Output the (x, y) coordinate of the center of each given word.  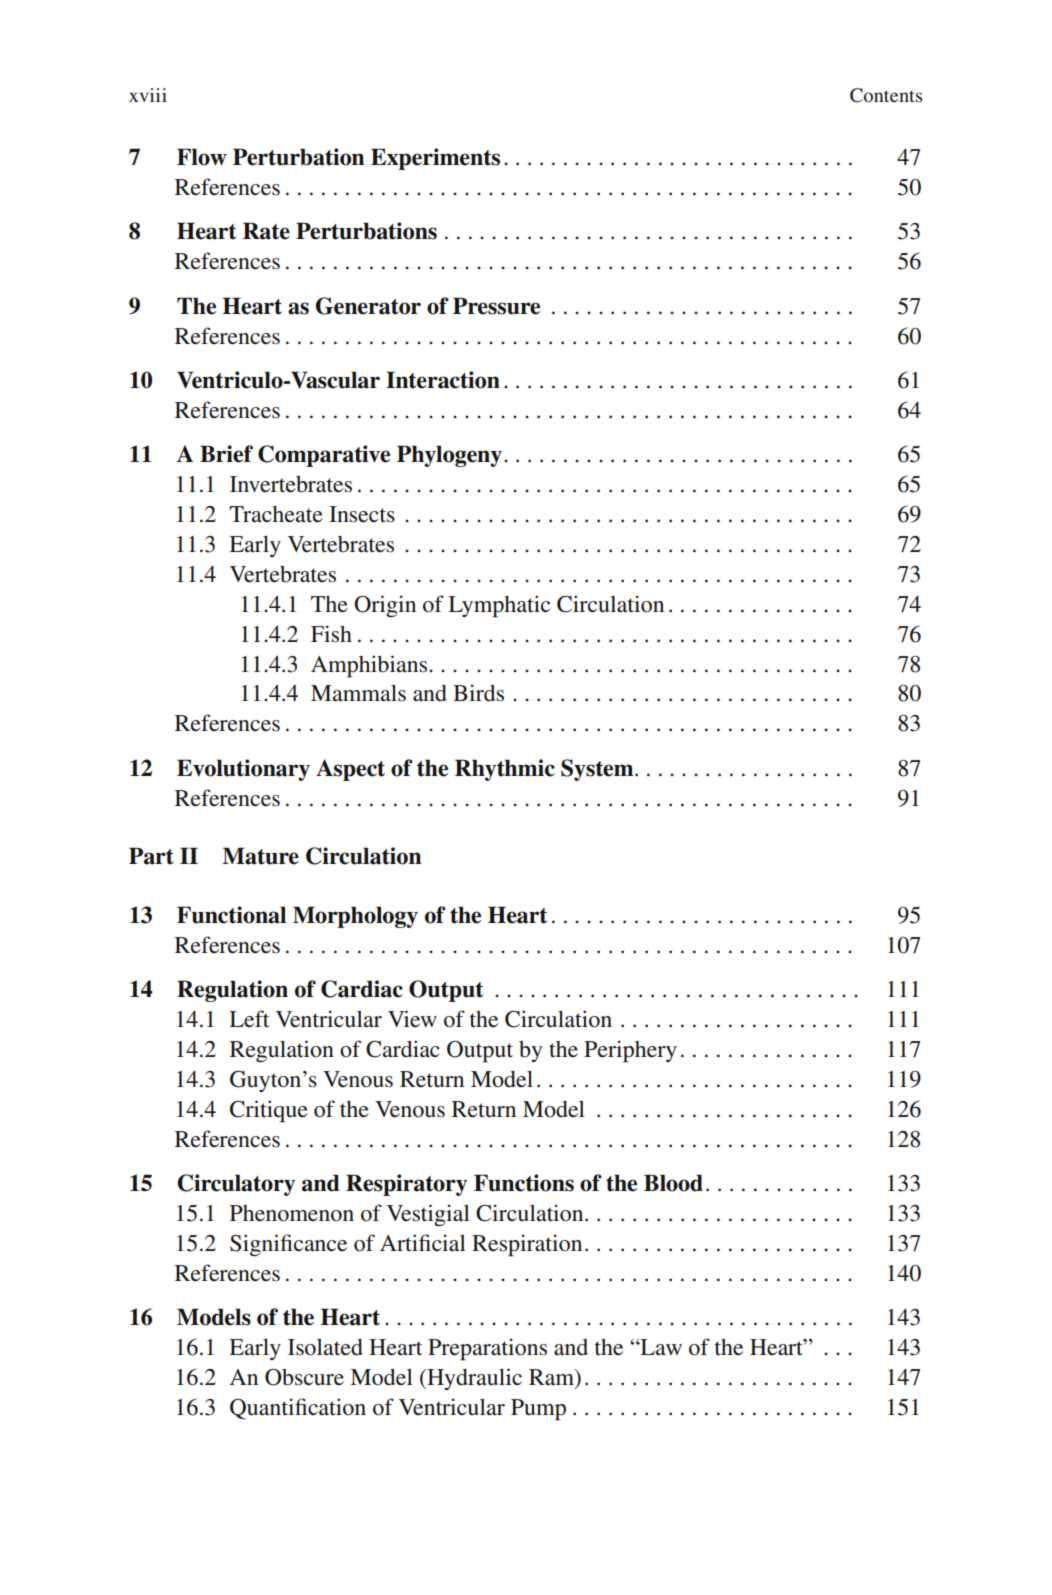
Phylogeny (451, 456)
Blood (673, 1183)
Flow (202, 157)
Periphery (630, 1051)
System (598, 770)
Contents (886, 95)
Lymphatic (499, 606)
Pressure (496, 306)
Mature (260, 856)
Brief (226, 454)
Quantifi (268, 1409)
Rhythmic (505, 770)
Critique (269, 1111)
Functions (524, 1183)
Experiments (435, 159)
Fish (331, 634)
